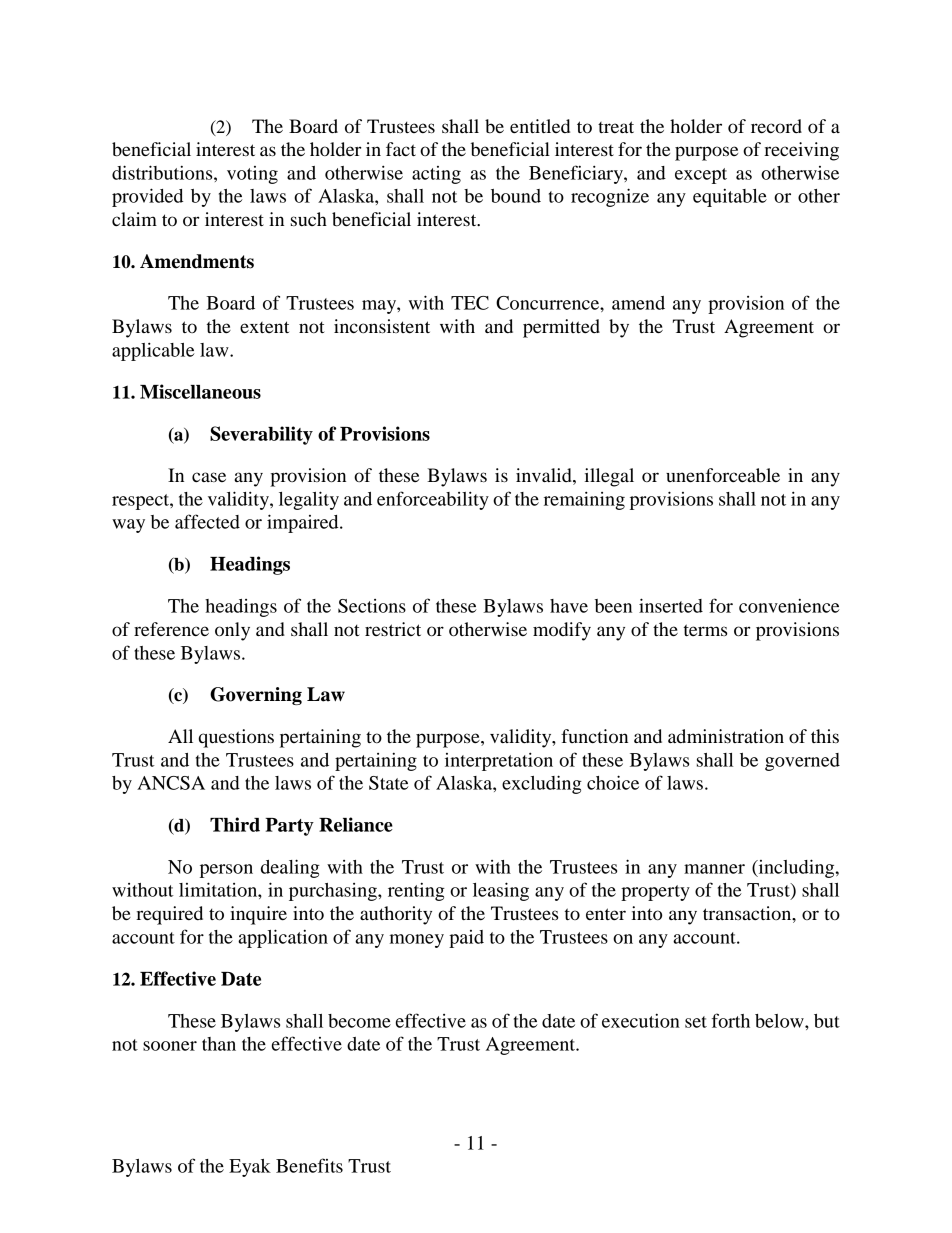  Describe the element at coordinates (714, 869) in the screenshot. I see `manner` at that location.
